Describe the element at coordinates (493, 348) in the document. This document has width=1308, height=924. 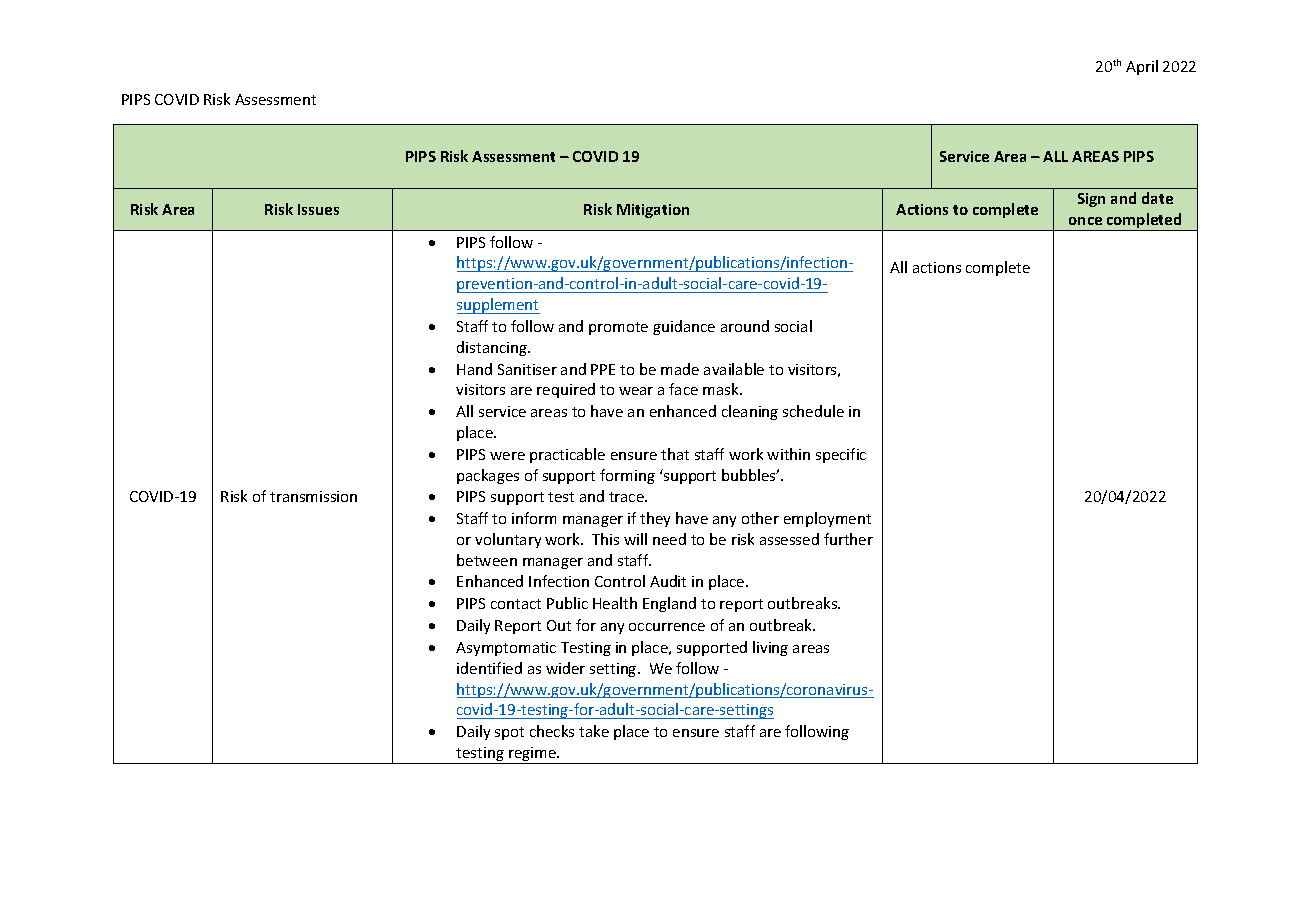
I see `distancing` at that location.
